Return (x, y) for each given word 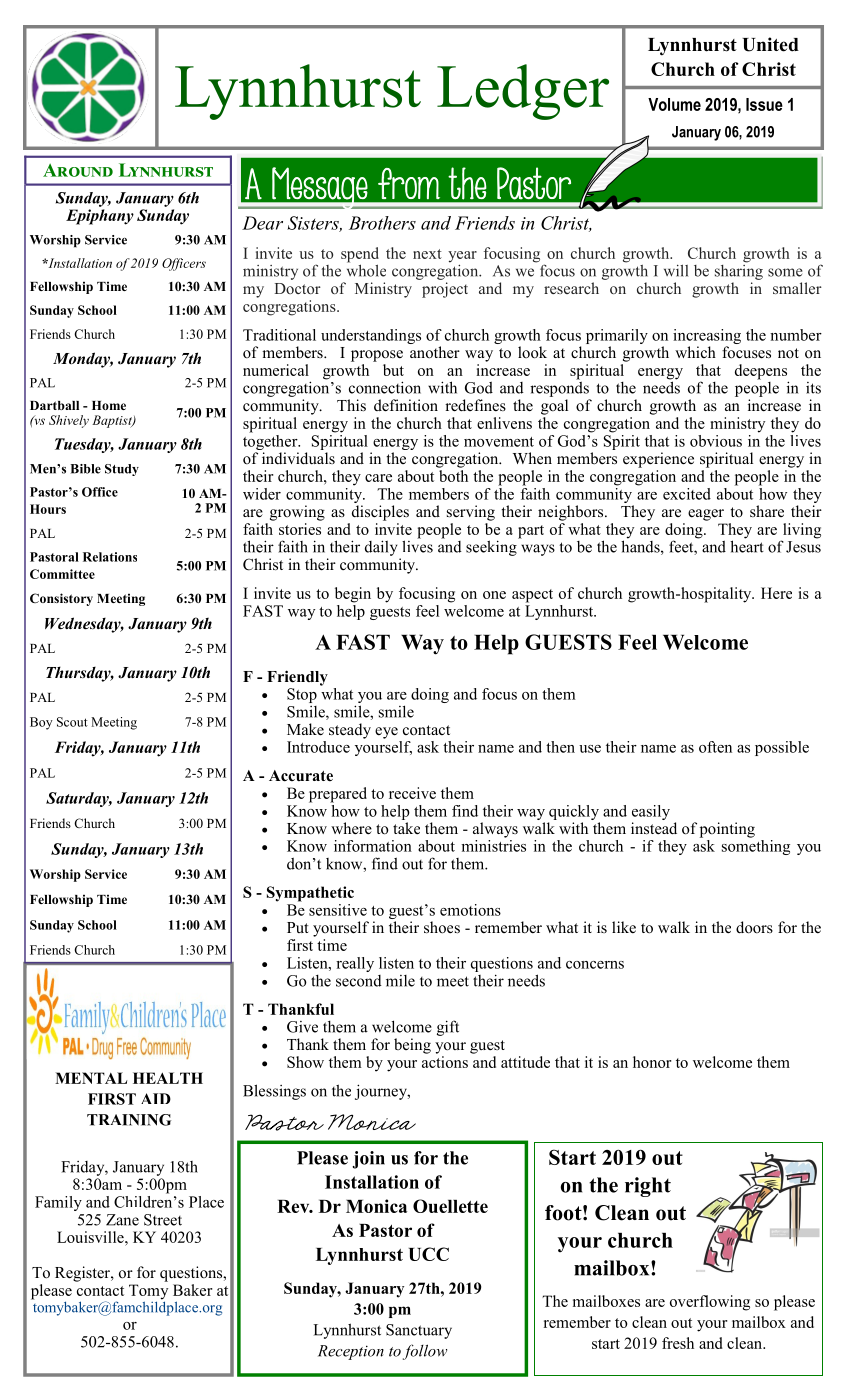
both (453, 476)
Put (297, 927)
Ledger (523, 92)
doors (754, 927)
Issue (764, 104)
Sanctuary (419, 1331)
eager (706, 515)
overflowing (710, 1303)
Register (83, 1274)
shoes (442, 927)
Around (78, 170)
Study (122, 470)
